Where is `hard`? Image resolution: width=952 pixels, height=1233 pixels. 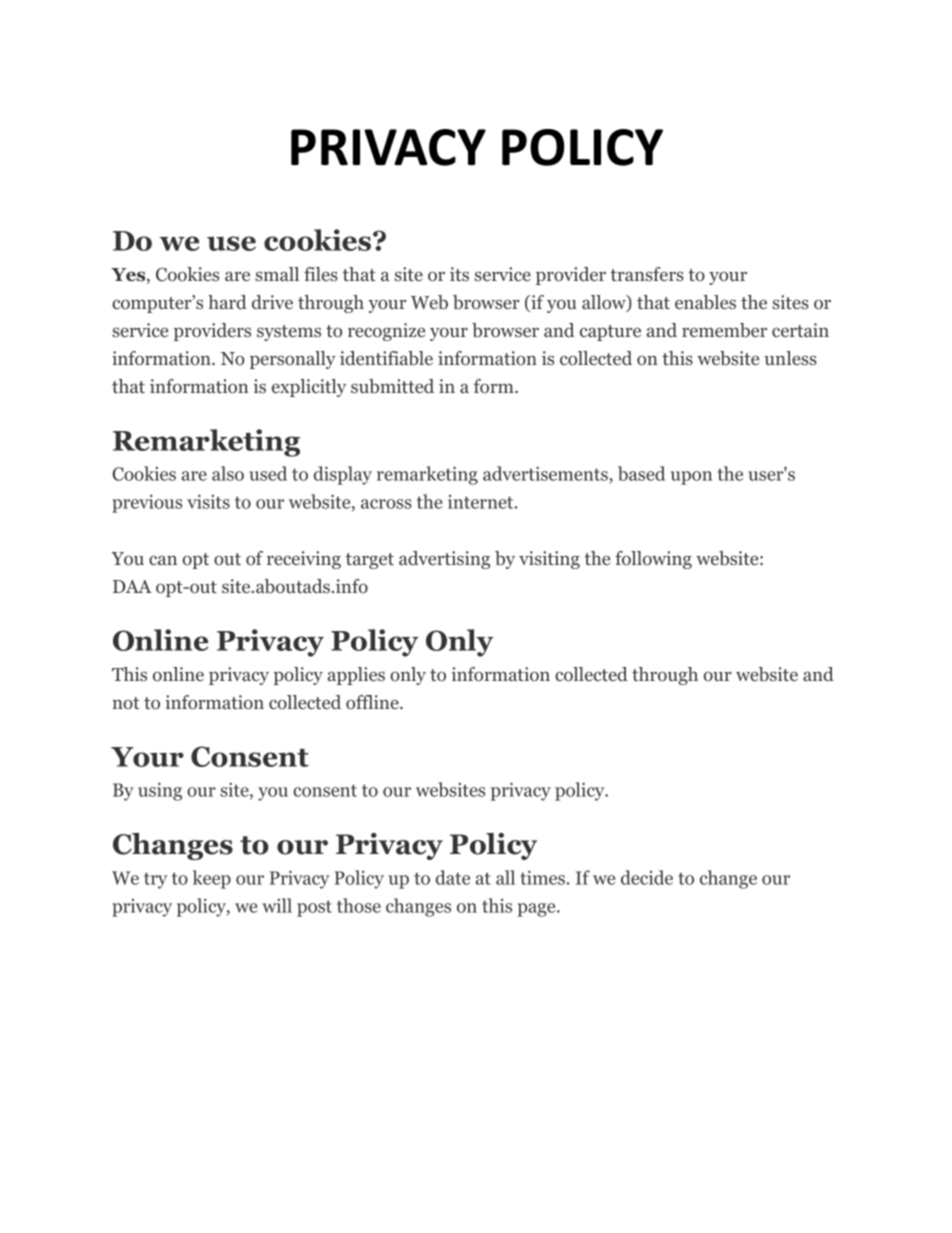 hard is located at coordinates (227, 302).
